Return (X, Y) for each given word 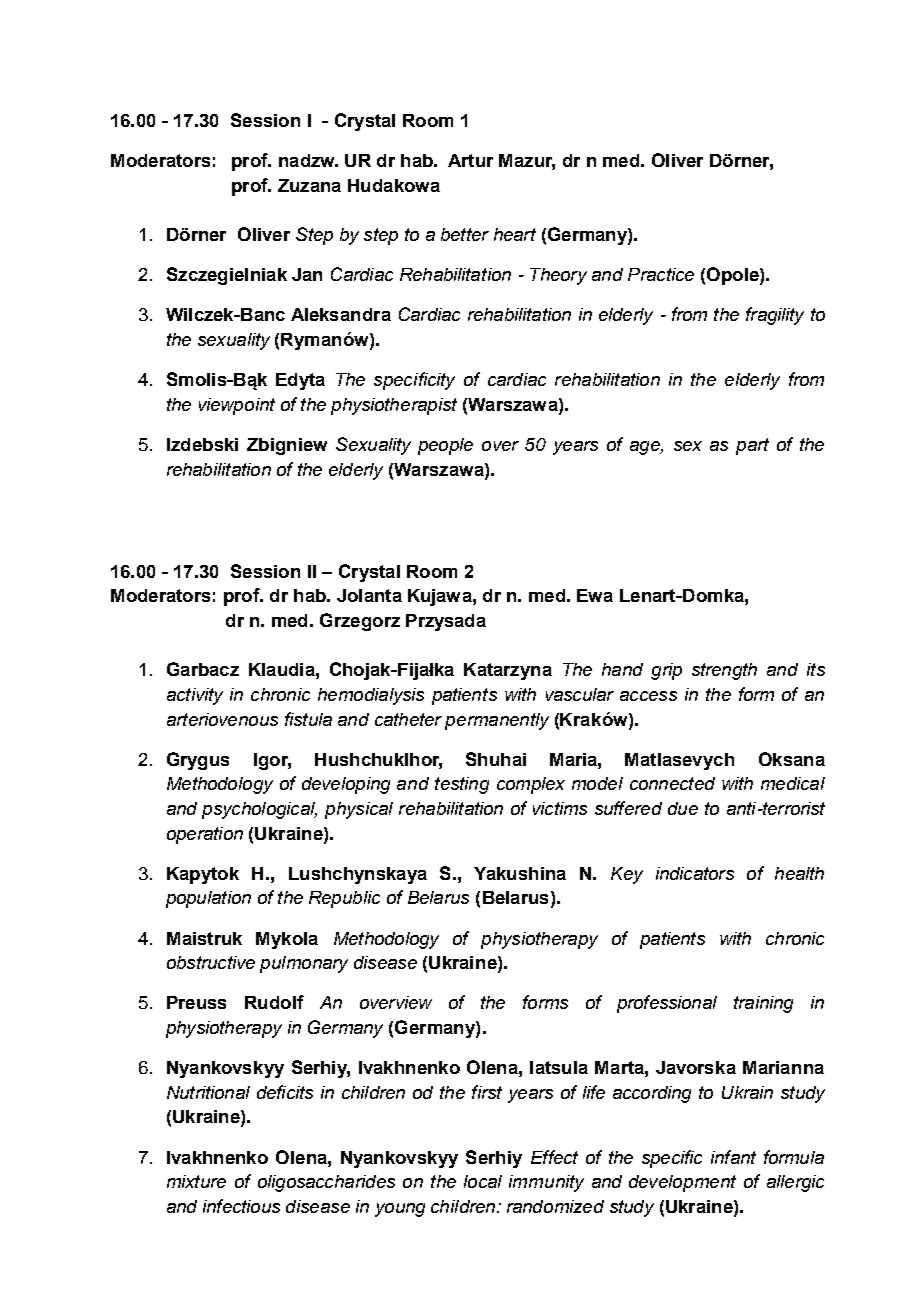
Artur (470, 160)
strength (724, 671)
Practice (661, 274)
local (483, 1181)
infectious (241, 1206)
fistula (308, 719)
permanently (497, 721)
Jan (307, 274)
